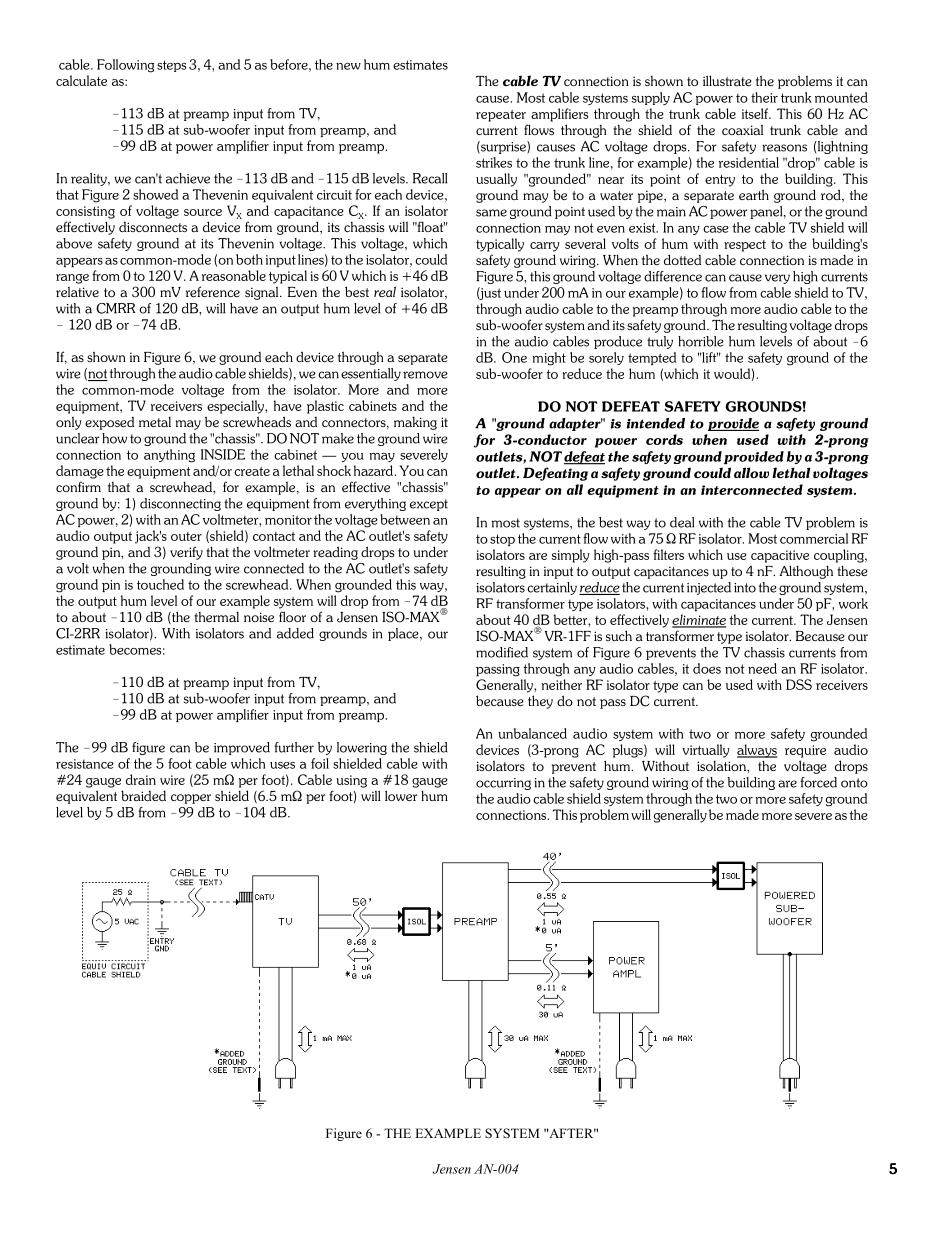 Image resolution: width=952 pixels, height=1233 pixels. What do you see at coordinates (415, 423) in the screenshot?
I see `making` at bounding box center [415, 423].
